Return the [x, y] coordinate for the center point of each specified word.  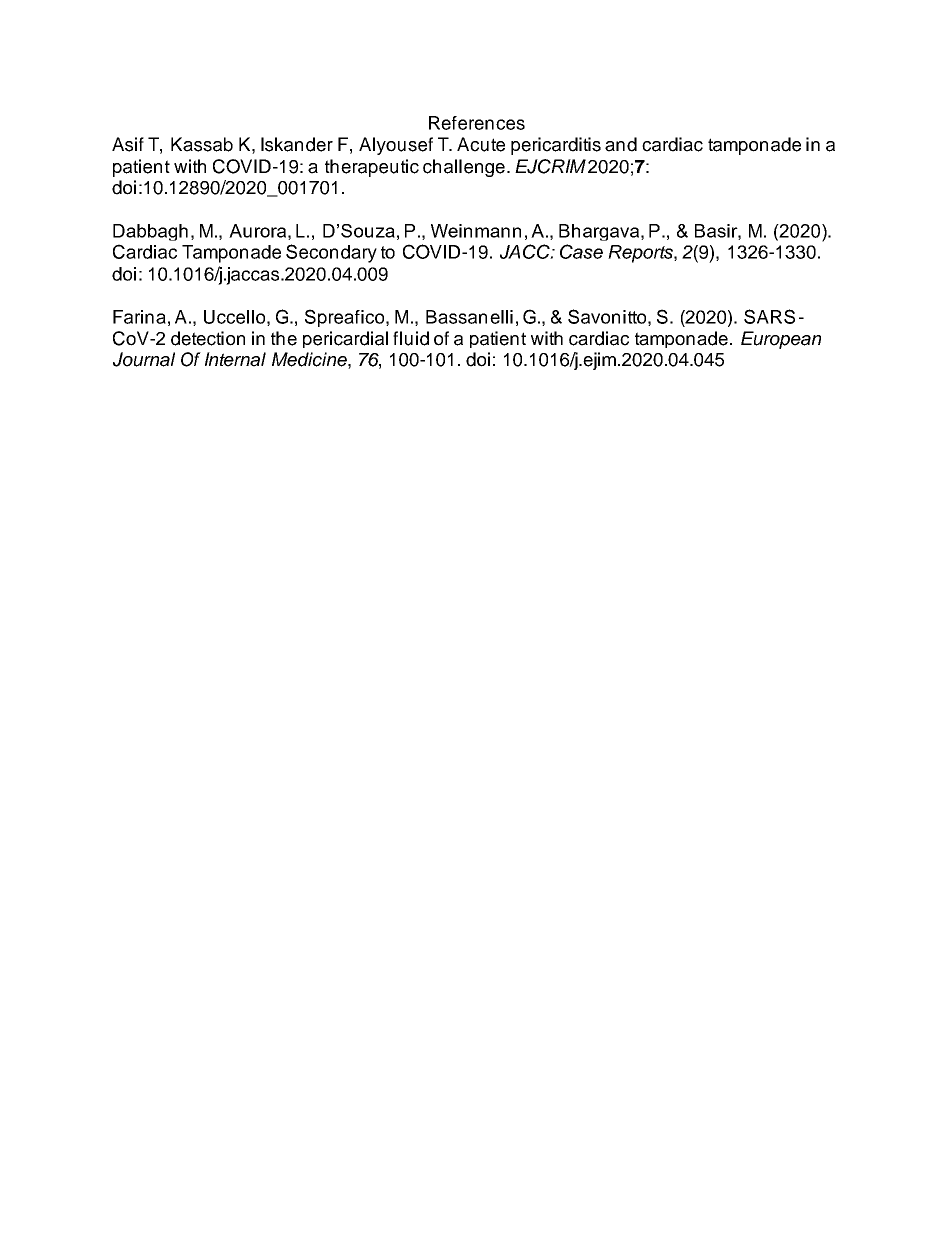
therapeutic [372, 168]
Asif [128, 144]
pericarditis [556, 146]
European [781, 340]
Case [581, 251]
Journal [144, 359]
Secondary [331, 253]
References [477, 123]
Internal [235, 359]
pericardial [345, 339]
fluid [411, 338]
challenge [464, 168]
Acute [481, 144]
